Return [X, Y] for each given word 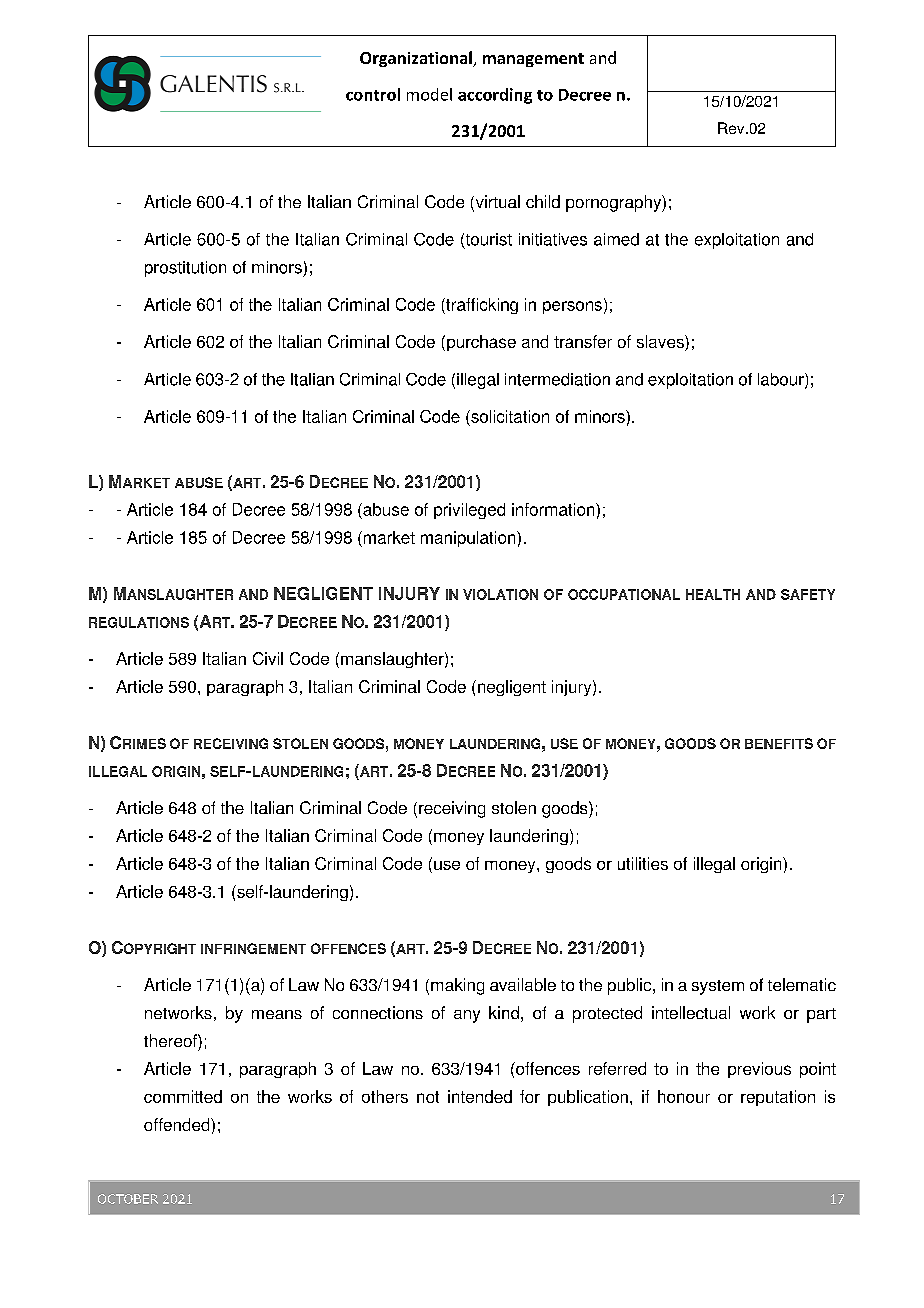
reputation [778, 1098]
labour [782, 380]
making [457, 986]
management [533, 60]
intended [480, 1096]
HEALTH [713, 594]
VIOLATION [500, 594]
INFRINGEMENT [253, 948]
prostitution [185, 269]
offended [178, 1124]
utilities [643, 863]
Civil [268, 658]
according [495, 96]
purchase [481, 343]
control [373, 94]
